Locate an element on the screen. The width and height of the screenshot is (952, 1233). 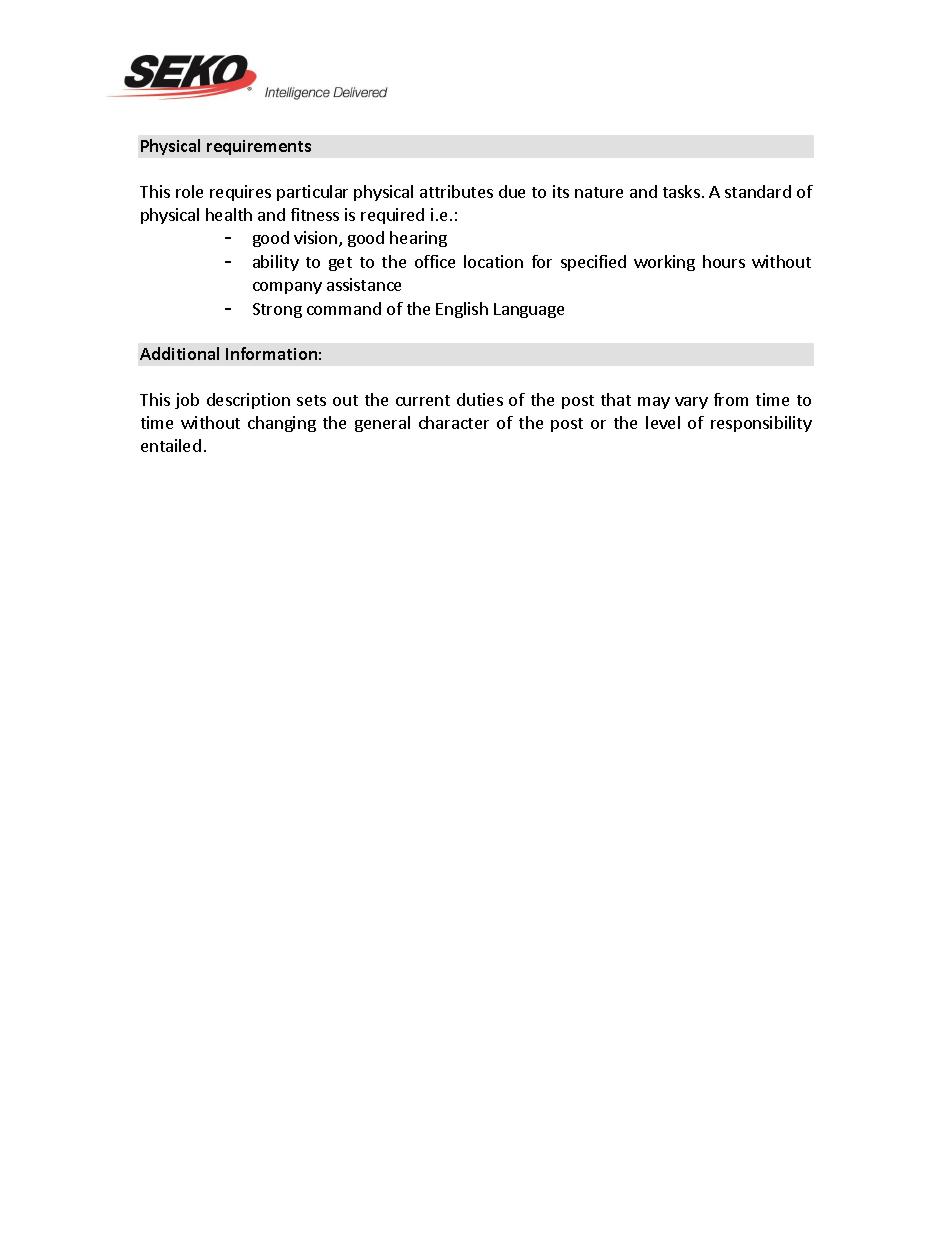
Information is located at coordinates (271, 353).
